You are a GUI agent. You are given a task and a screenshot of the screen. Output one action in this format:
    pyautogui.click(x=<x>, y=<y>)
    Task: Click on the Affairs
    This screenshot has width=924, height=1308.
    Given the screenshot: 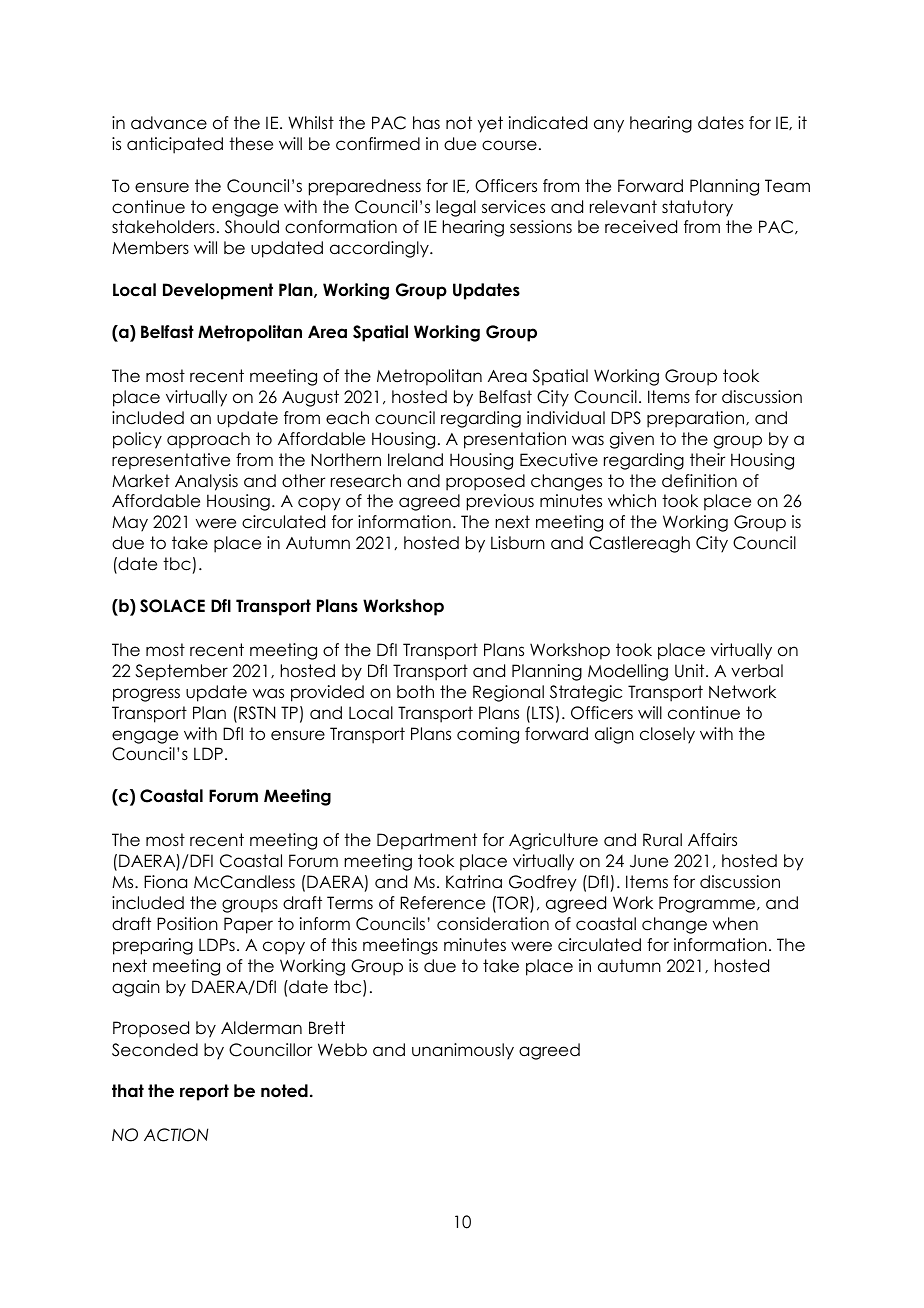 What is the action you would take?
    pyautogui.click(x=712, y=840)
